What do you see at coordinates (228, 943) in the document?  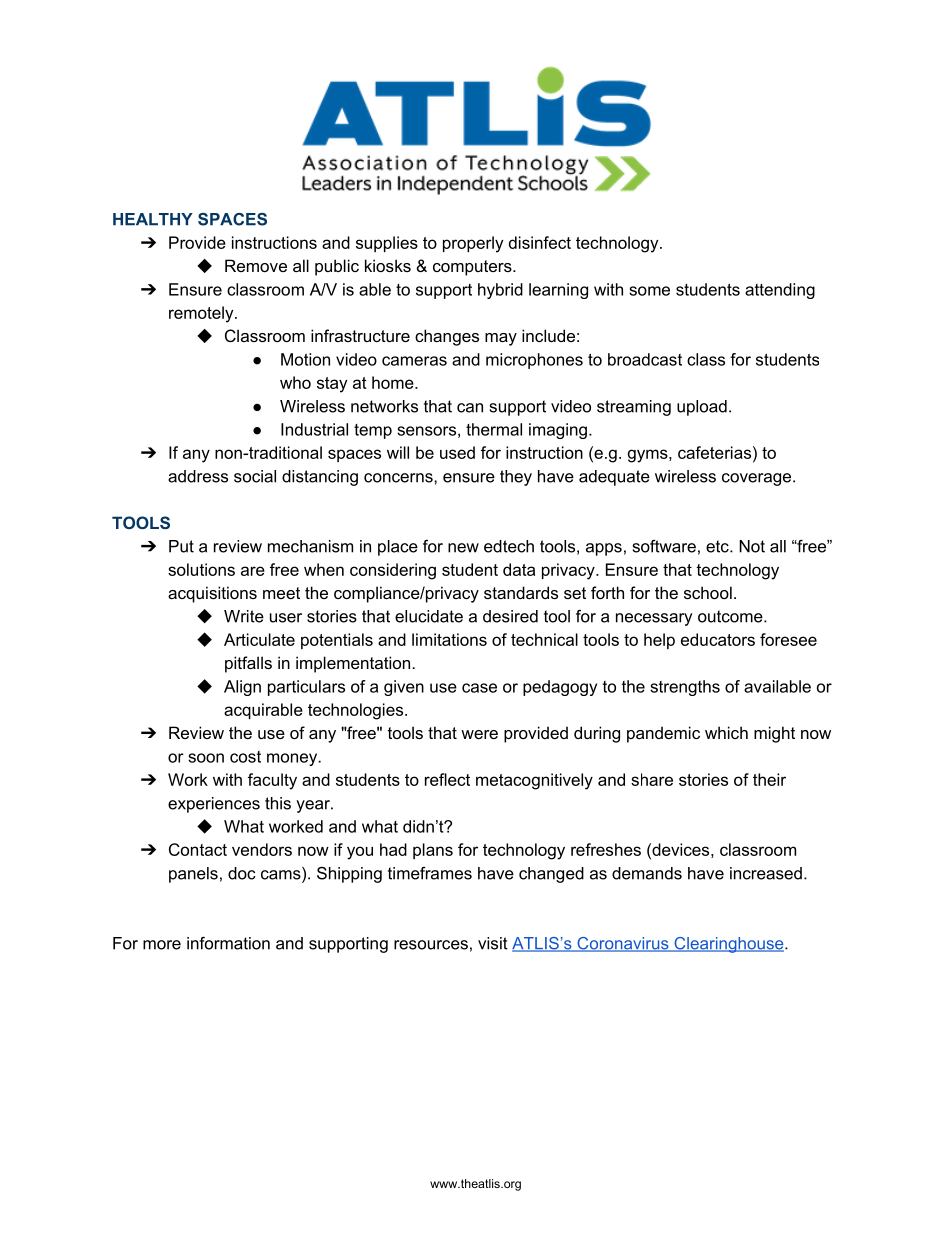 I see `information` at bounding box center [228, 943].
